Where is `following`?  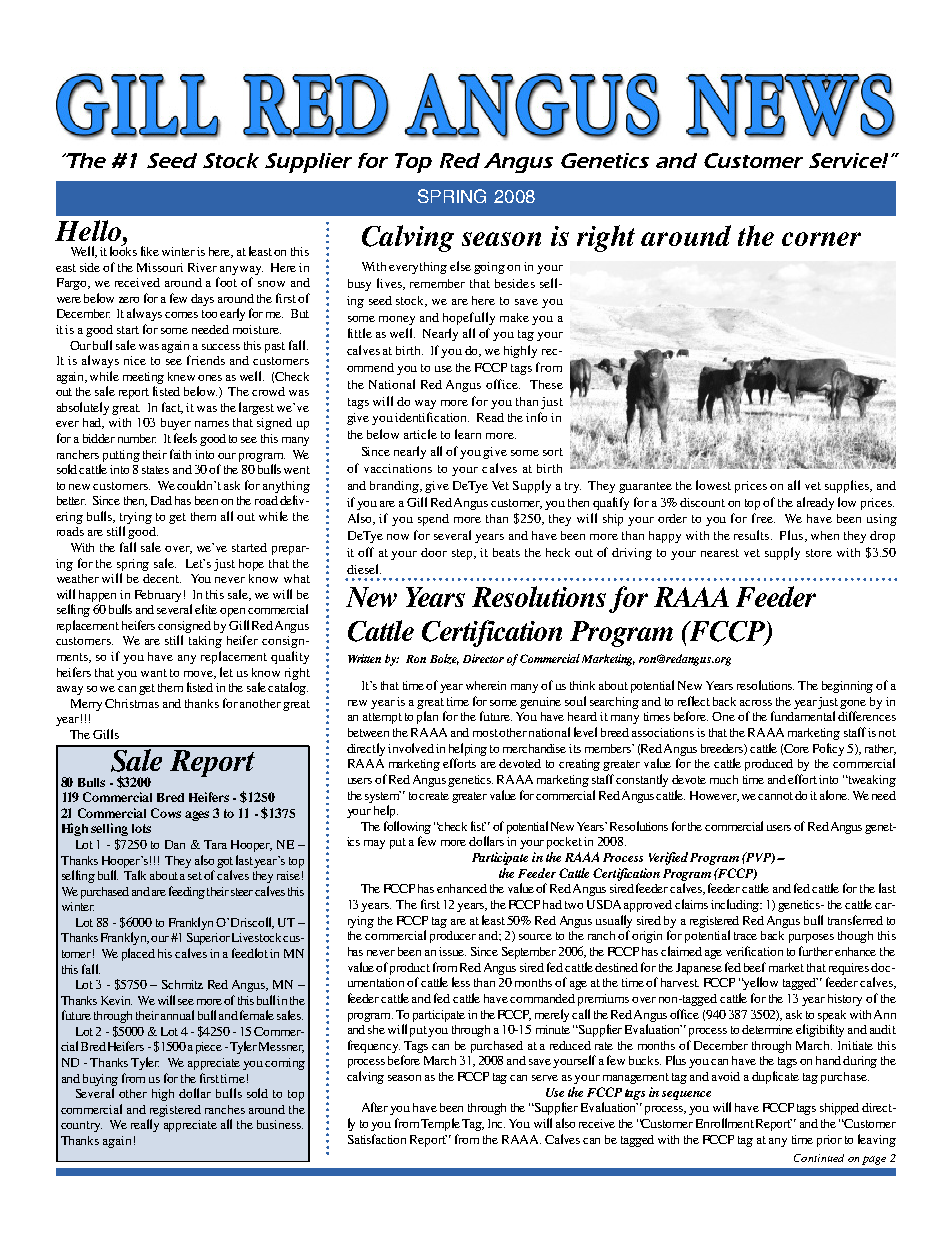 following is located at coordinates (407, 827).
